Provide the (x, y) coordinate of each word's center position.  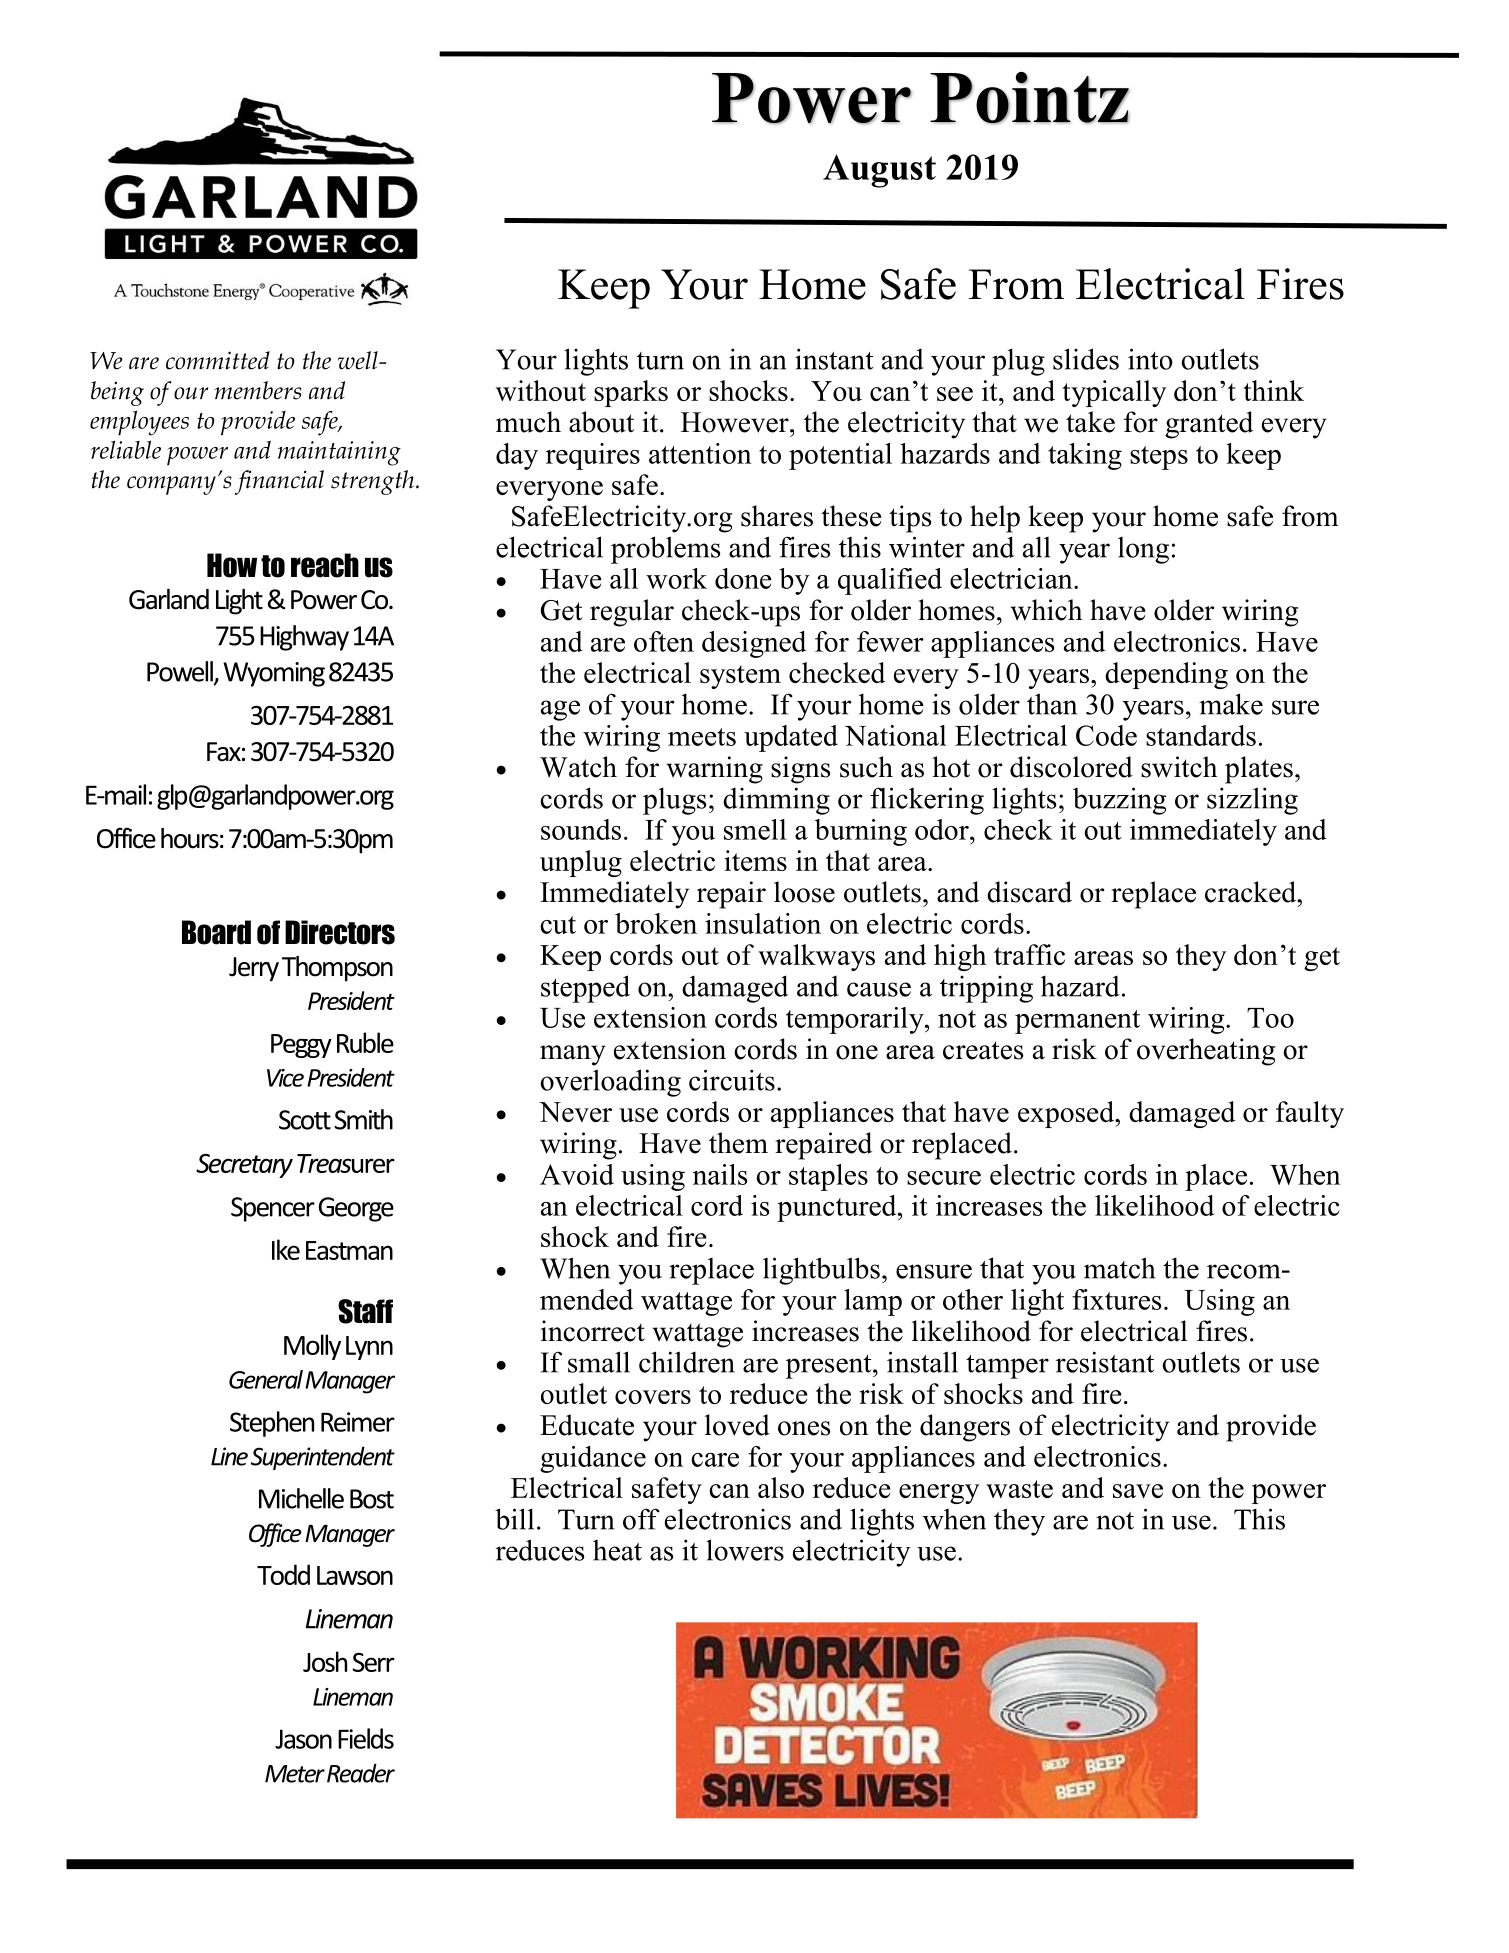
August (879, 171)
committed (218, 360)
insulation (763, 923)
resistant (1105, 1362)
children (687, 1362)
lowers (745, 1550)
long (1143, 550)
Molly (312, 1347)
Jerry (254, 969)
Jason (303, 1739)
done (743, 578)
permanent (1077, 1022)
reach (325, 565)
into (1150, 359)
